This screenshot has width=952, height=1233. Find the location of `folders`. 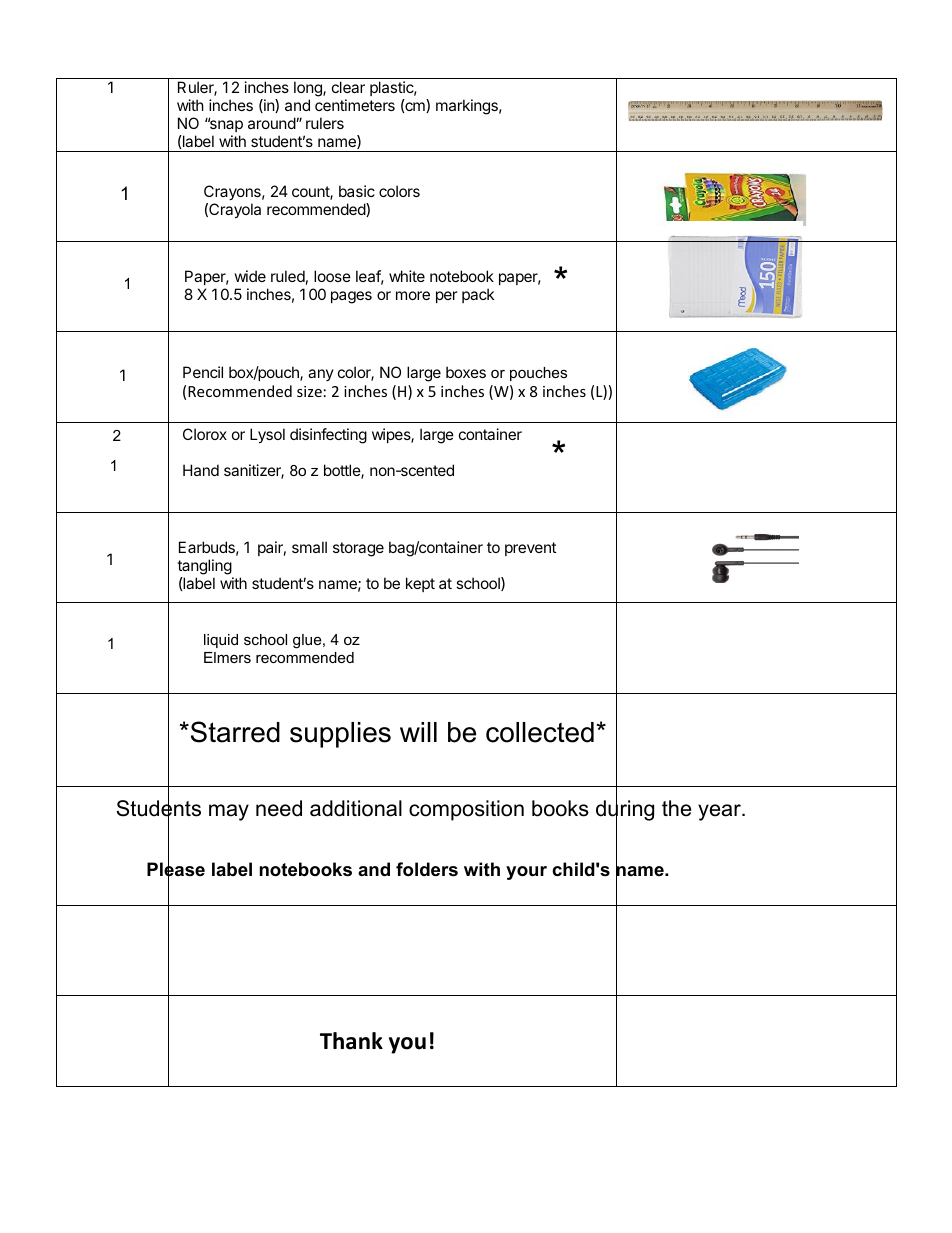

folders is located at coordinates (427, 869).
